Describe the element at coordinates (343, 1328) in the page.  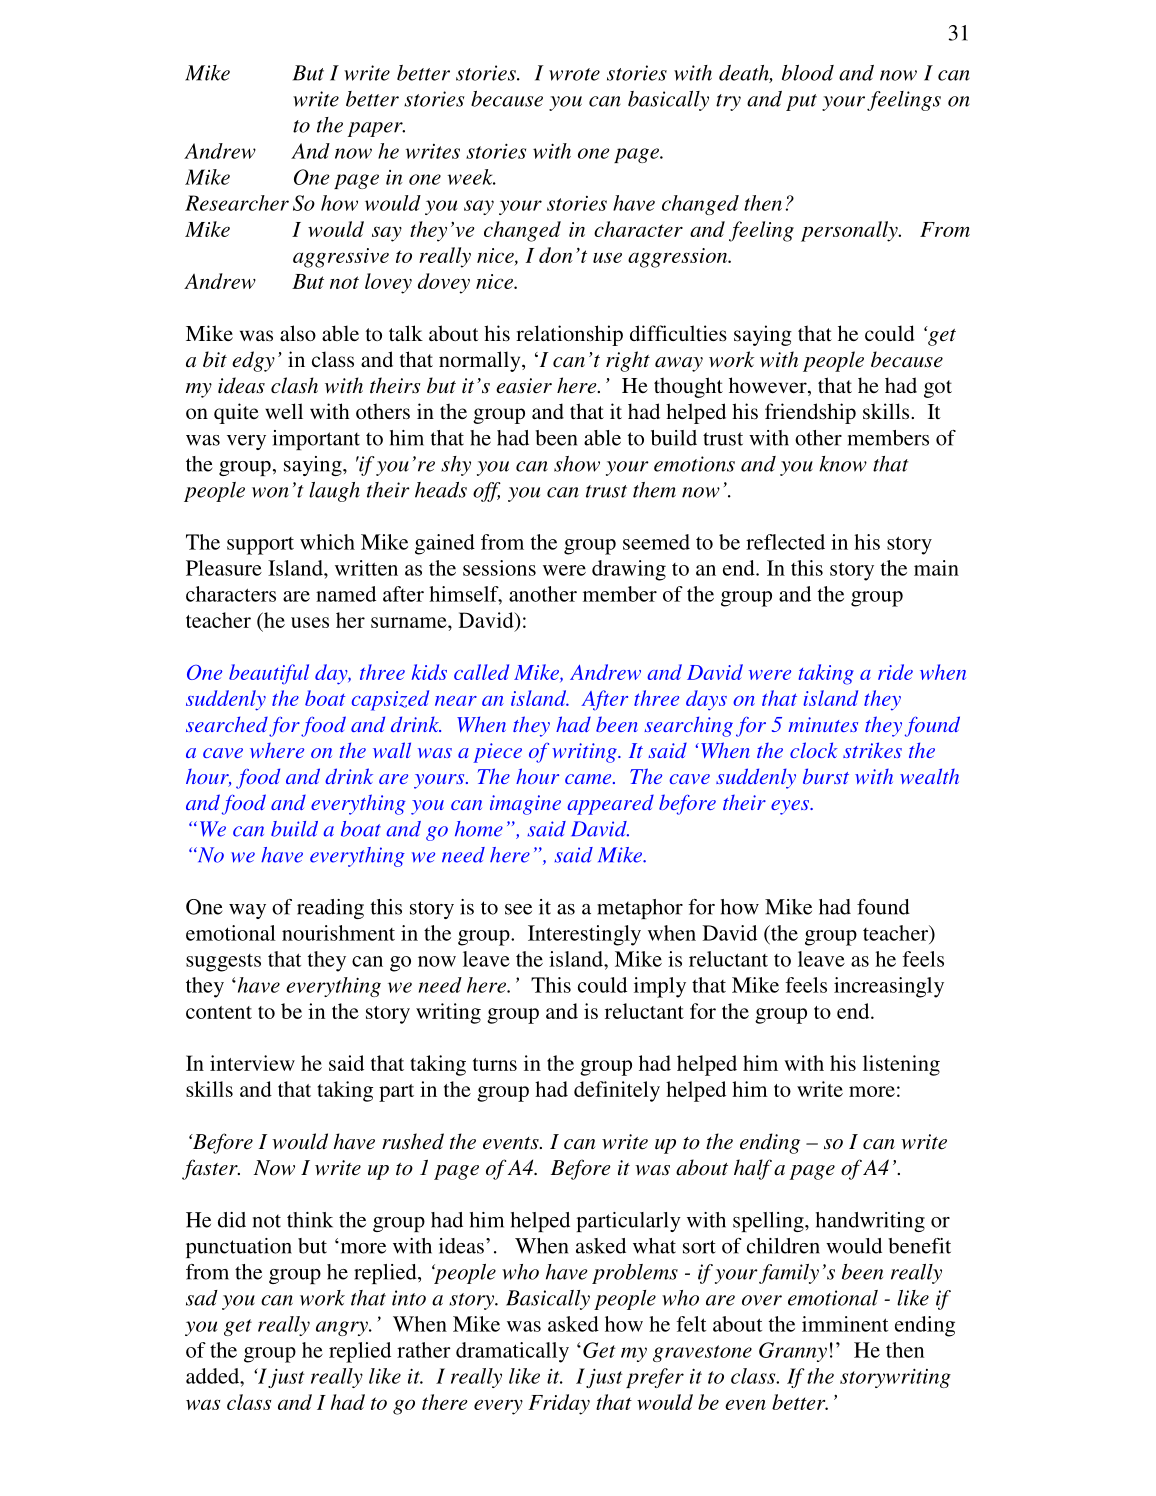
I see `angry` at that location.
